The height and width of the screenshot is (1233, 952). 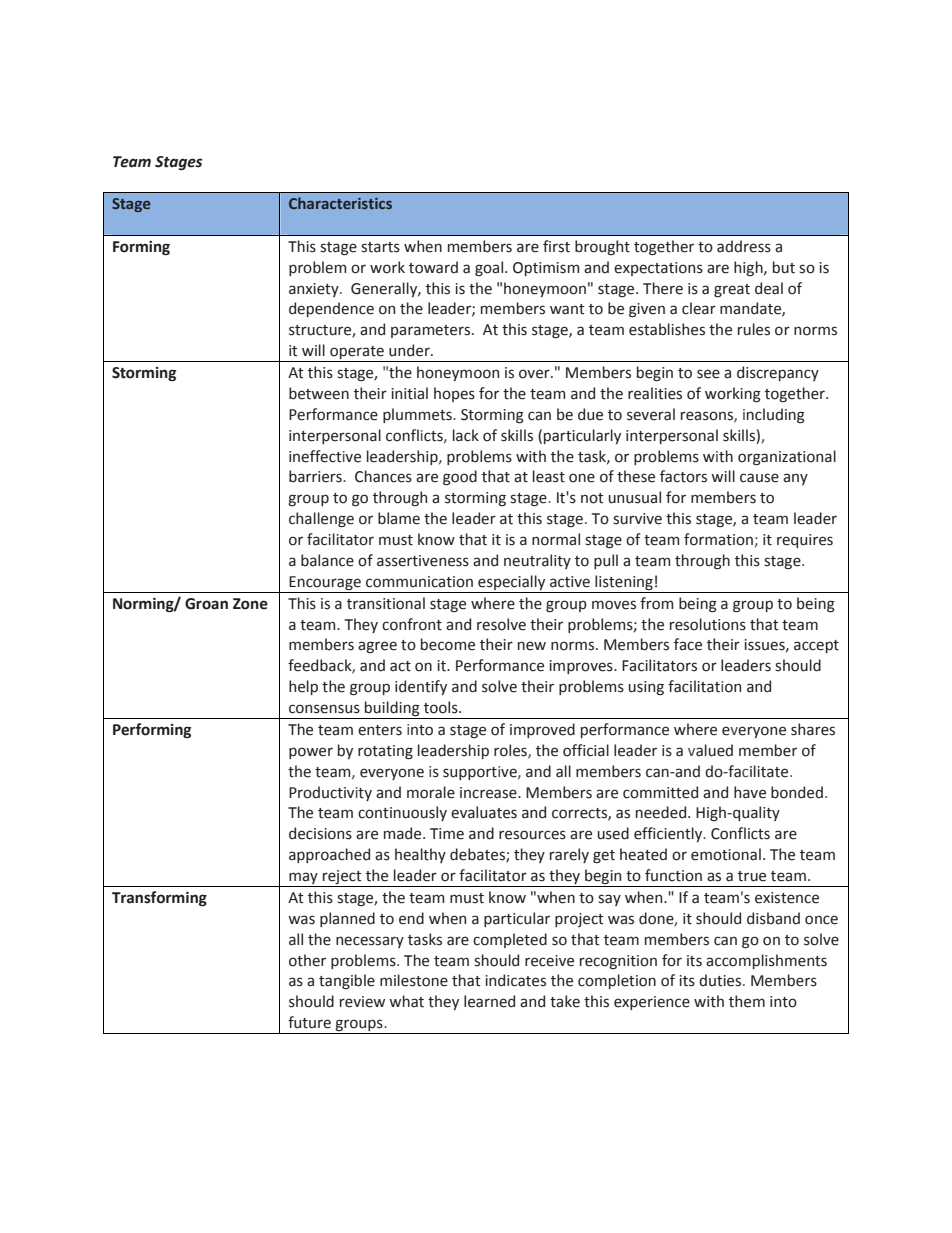 I want to click on have, so click(x=750, y=792).
